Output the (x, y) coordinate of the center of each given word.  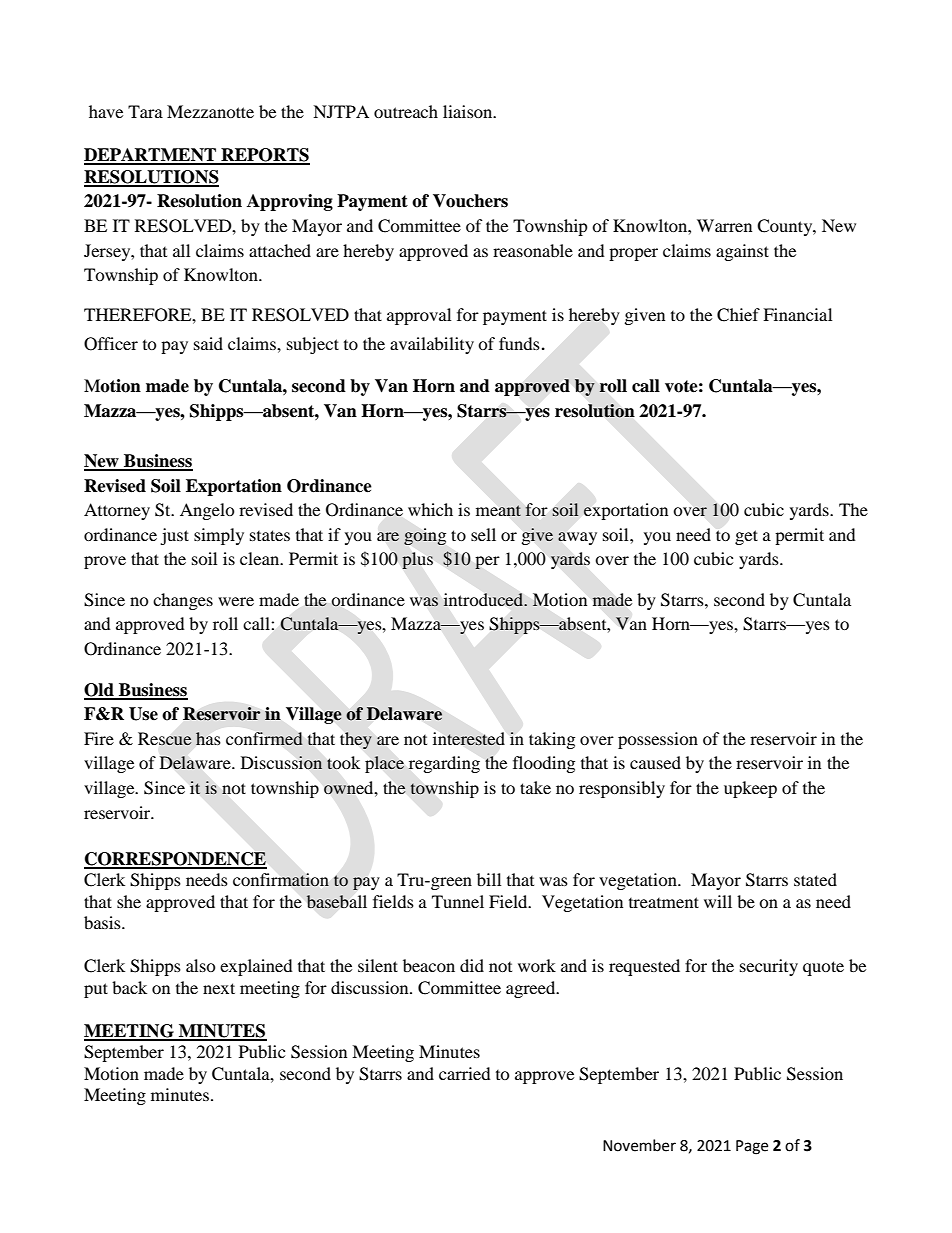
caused (655, 762)
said (208, 343)
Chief (738, 315)
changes (183, 601)
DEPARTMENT (151, 156)
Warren (724, 225)
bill (489, 879)
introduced (484, 600)
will (718, 901)
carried (465, 1073)
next (219, 988)
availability (432, 345)
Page (752, 1147)
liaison (469, 111)
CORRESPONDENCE (175, 860)
